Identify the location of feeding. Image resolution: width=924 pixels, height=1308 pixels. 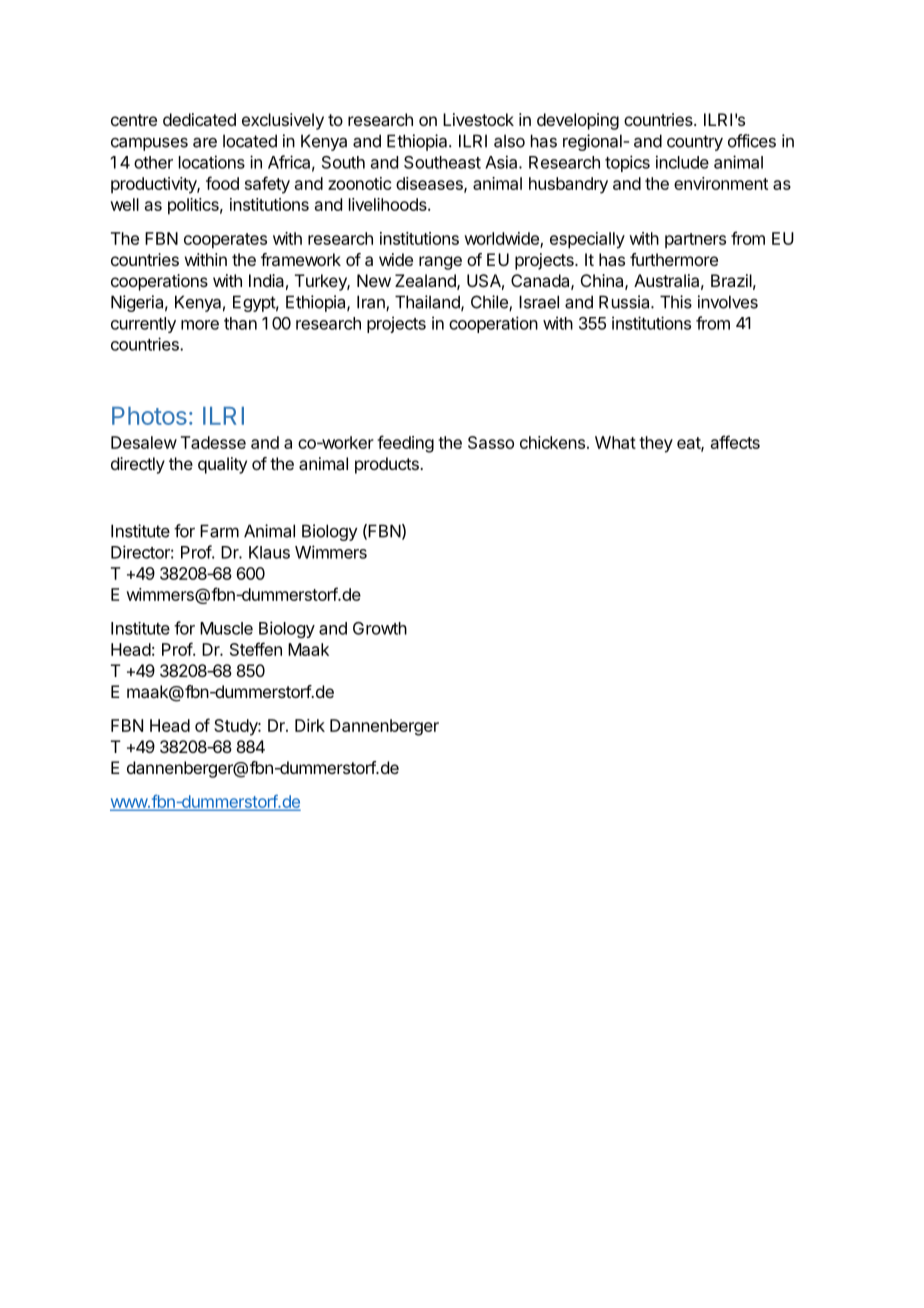
(405, 444).
